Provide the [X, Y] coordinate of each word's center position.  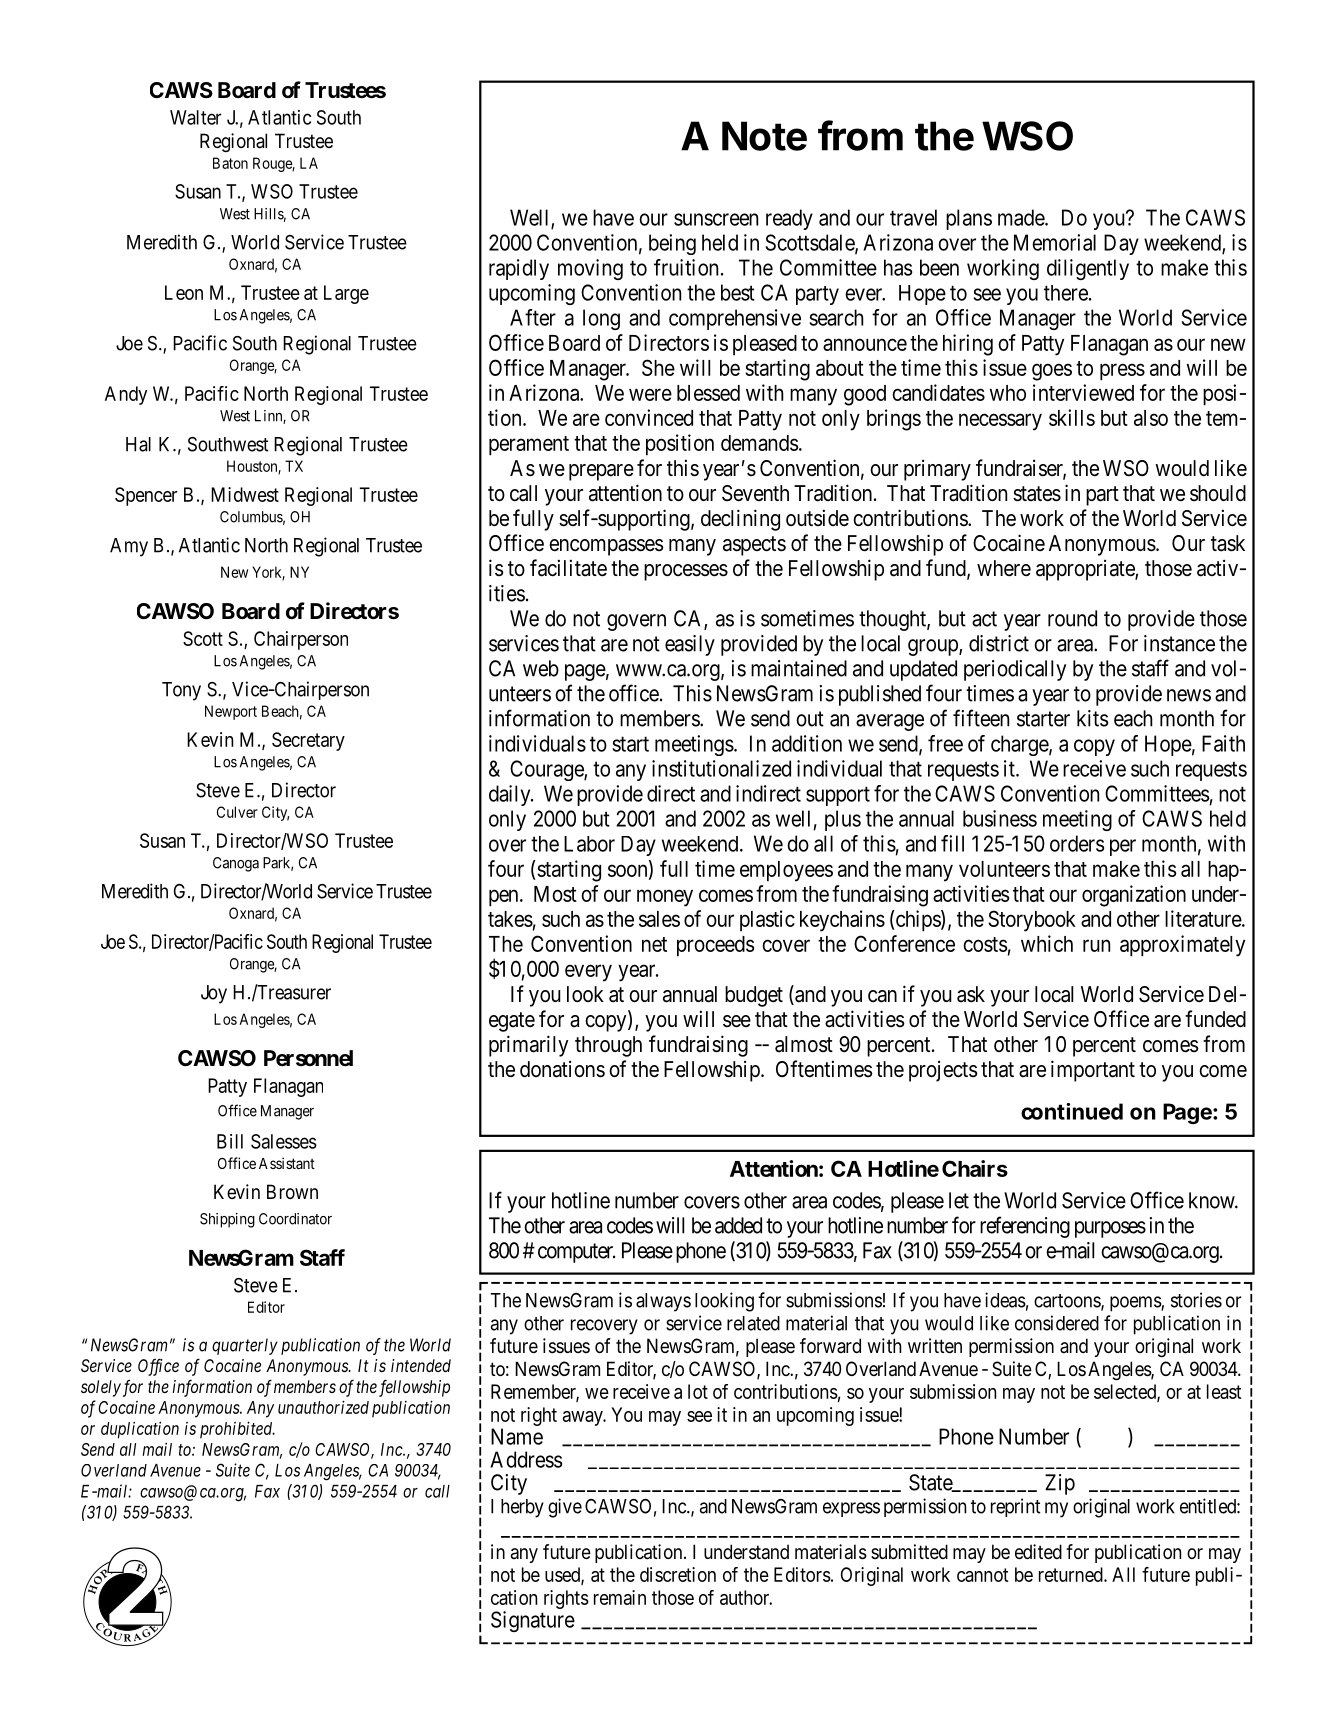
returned [1072, 1574]
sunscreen [716, 219]
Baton [230, 163]
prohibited [237, 1430]
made [1022, 217]
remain [620, 1597]
